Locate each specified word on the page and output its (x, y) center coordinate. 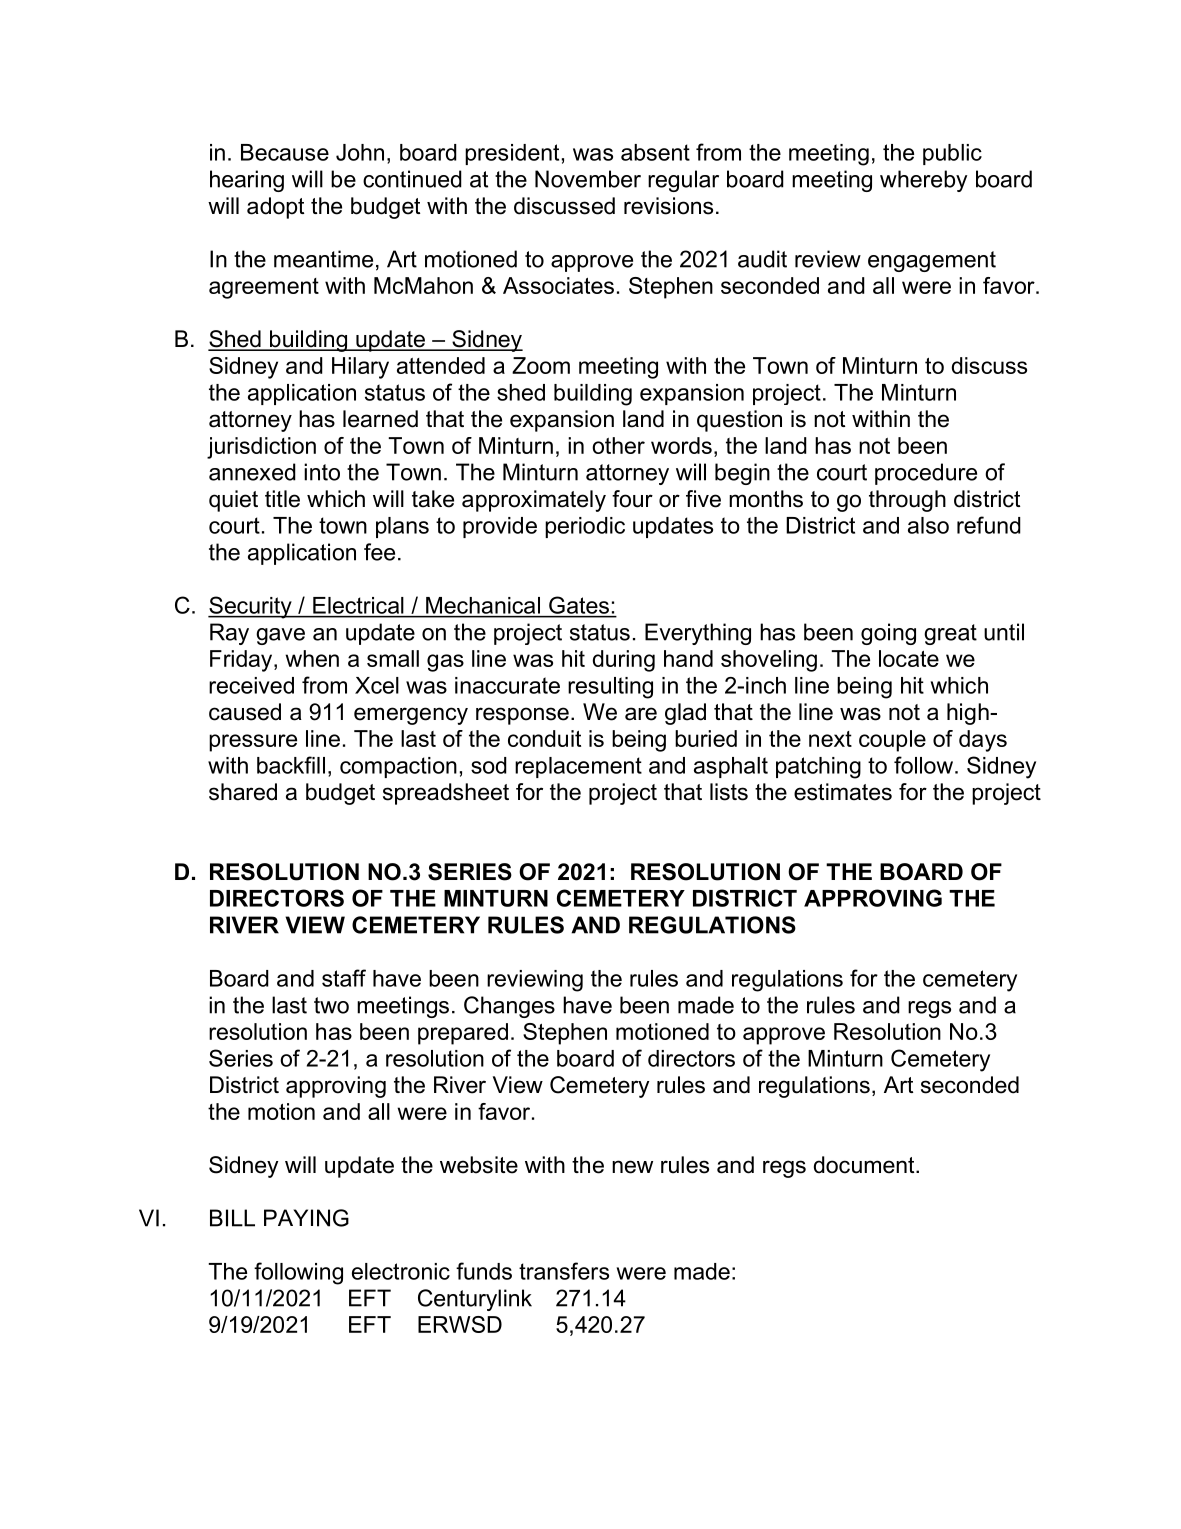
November (588, 179)
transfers (564, 1271)
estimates (843, 792)
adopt (275, 208)
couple (892, 741)
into (322, 472)
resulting (610, 688)
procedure (926, 474)
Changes (509, 1007)
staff (344, 978)
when (312, 658)
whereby (923, 181)
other (618, 445)
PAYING (306, 1218)
